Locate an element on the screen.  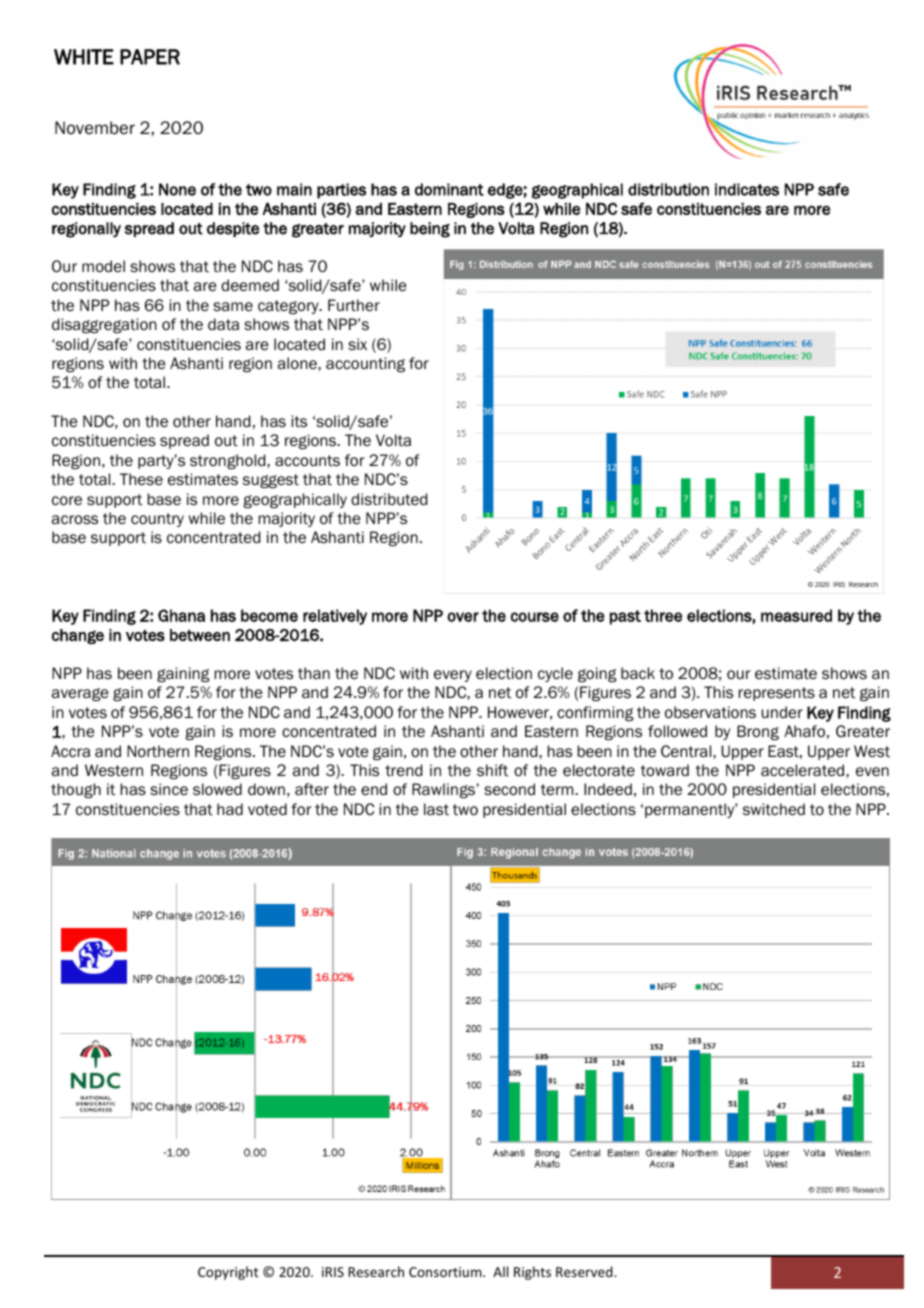
Copyright is located at coordinates (228, 1273).
